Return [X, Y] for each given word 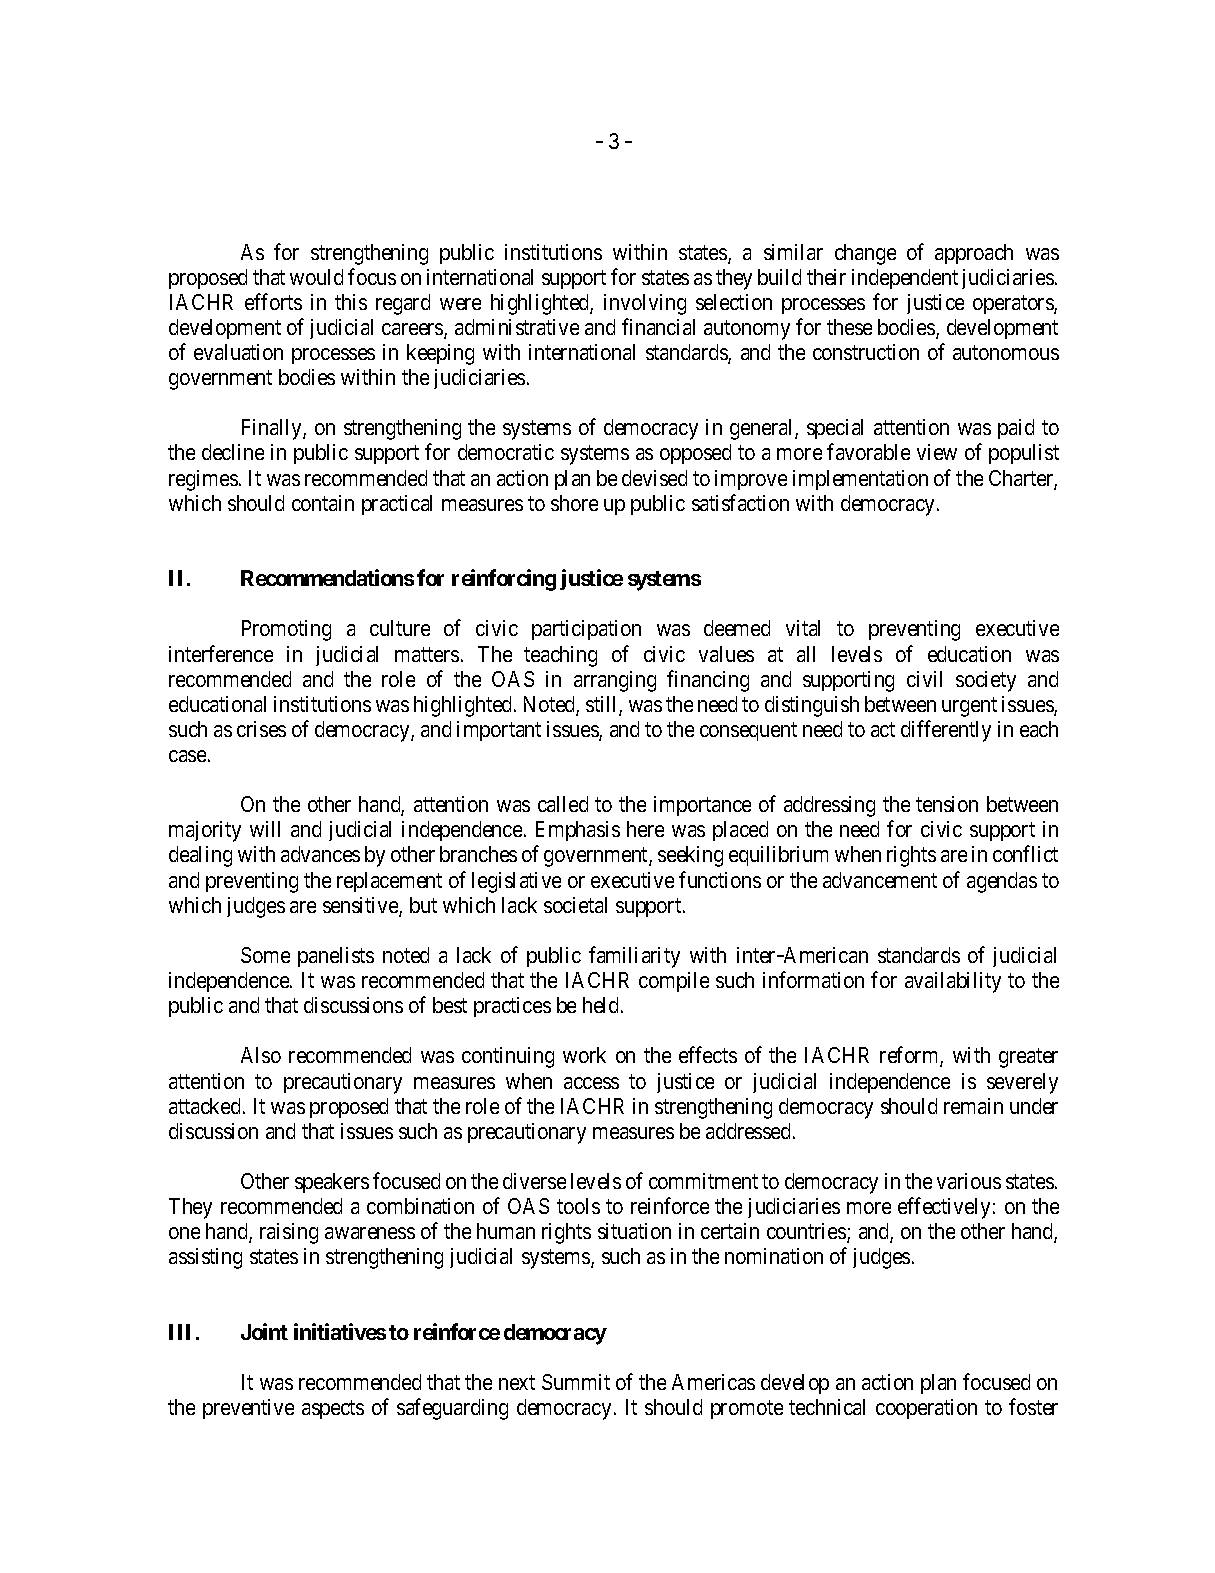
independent [905, 279]
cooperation [926, 1409]
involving [645, 304]
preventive [248, 1409]
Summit [576, 1382]
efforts [273, 301]
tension [947, 804]
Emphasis [578, 831]
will [265, 829]
